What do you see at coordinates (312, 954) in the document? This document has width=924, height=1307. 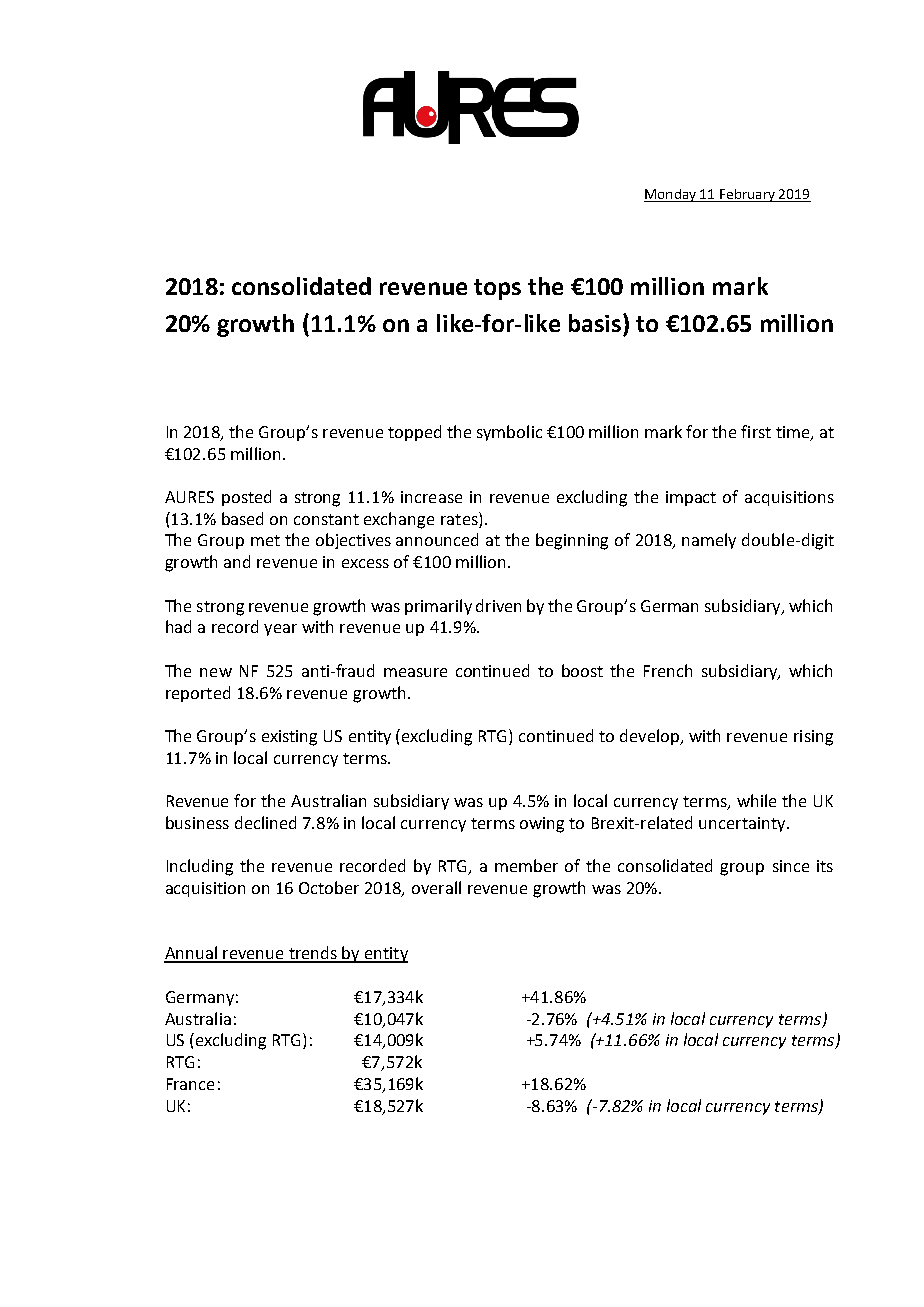 I see `trends` at bounding box center [312, 954].
